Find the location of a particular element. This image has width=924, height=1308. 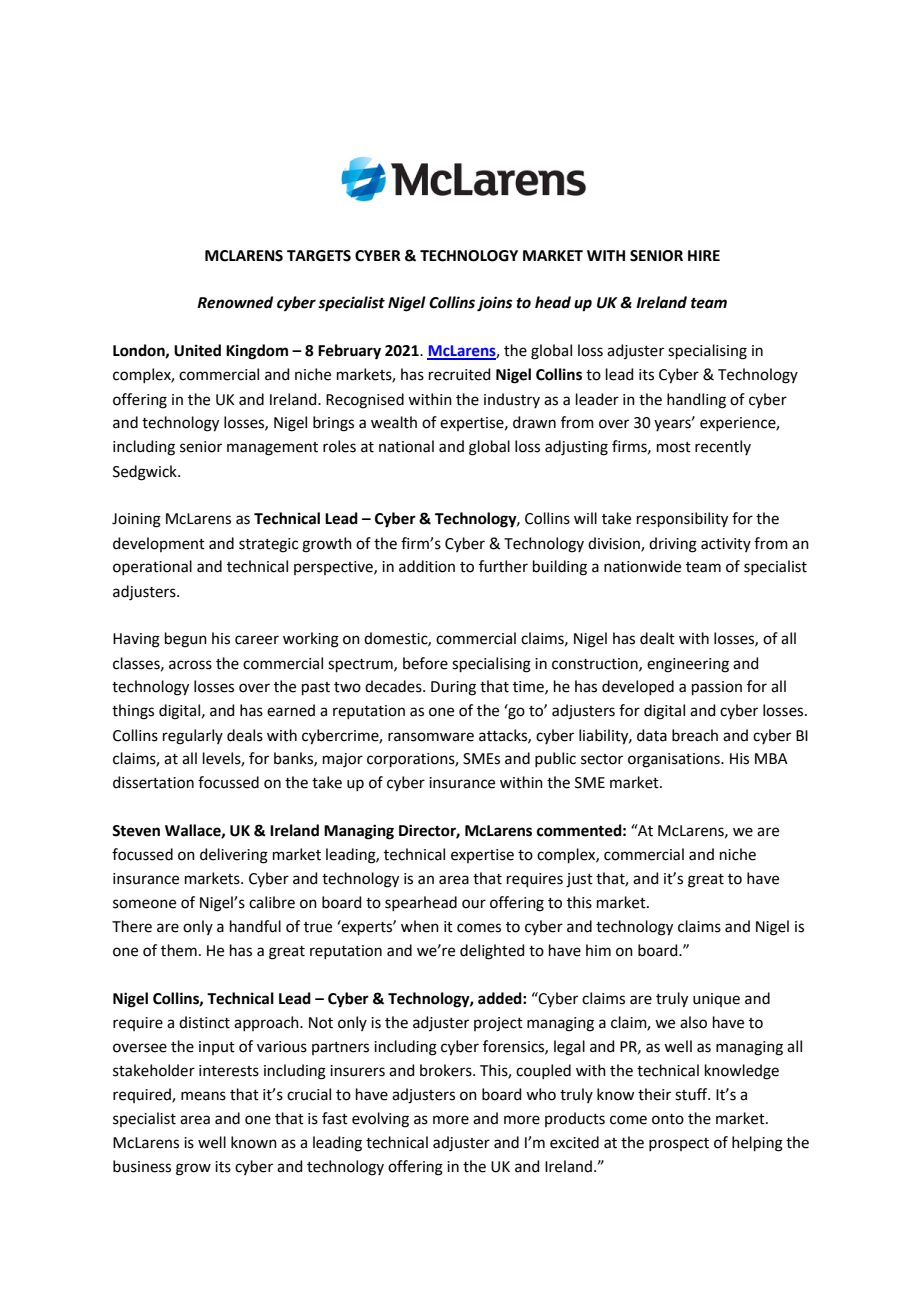

when is located at coordinates (420, 926).
